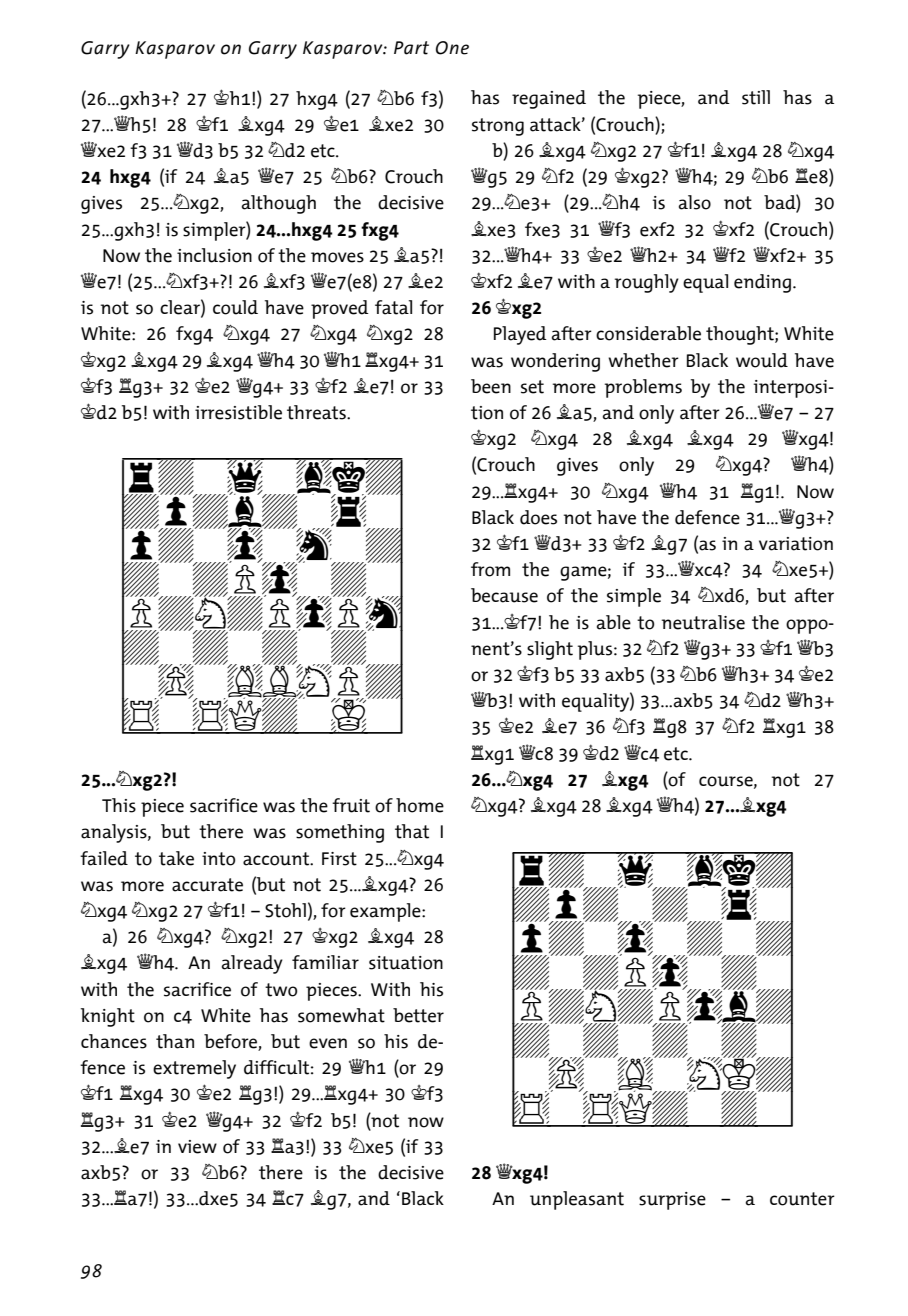  I want to click on view, so click(197, 1147).
